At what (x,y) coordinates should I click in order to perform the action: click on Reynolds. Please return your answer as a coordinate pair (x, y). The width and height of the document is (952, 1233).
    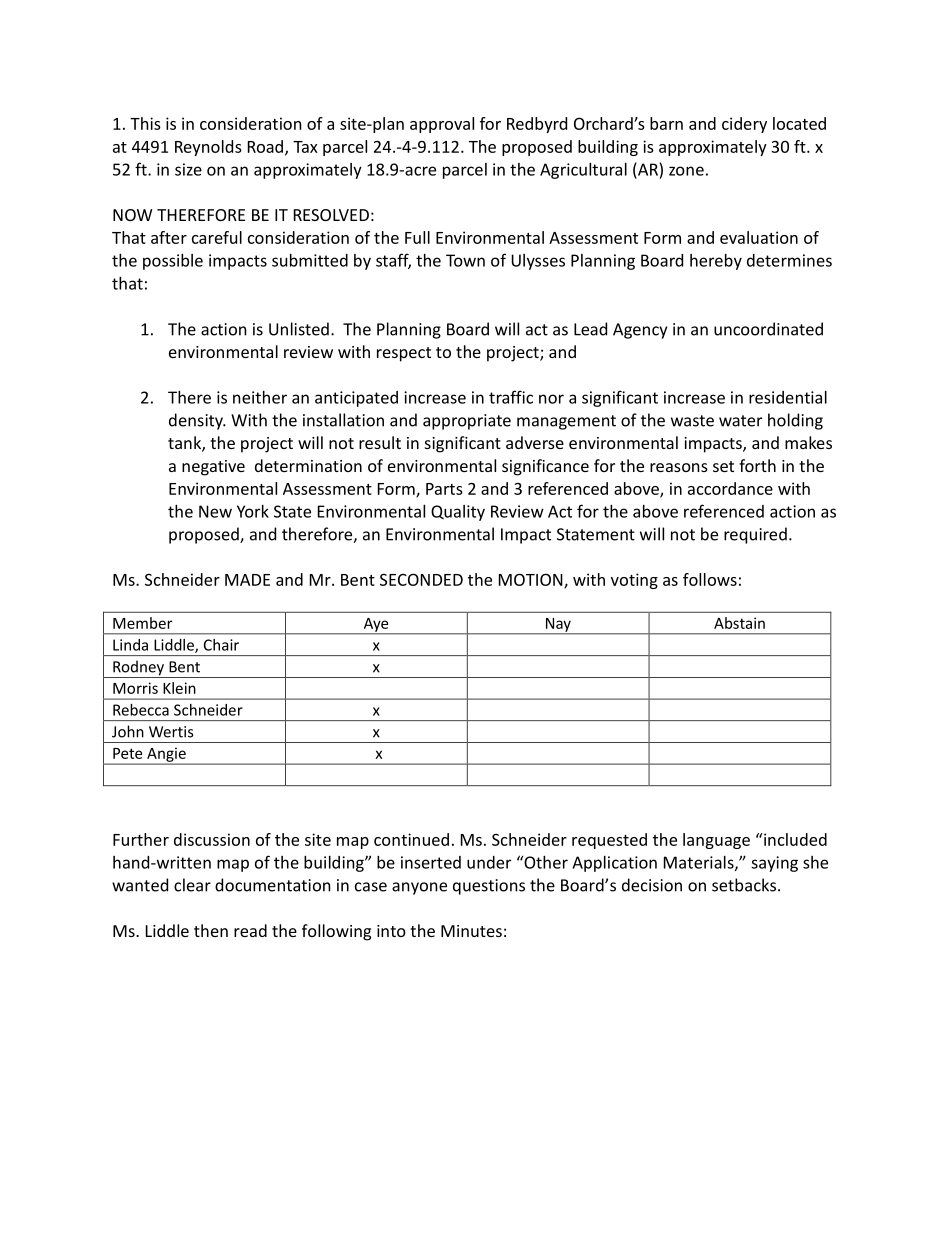
    Looking at the image, I should click on (208, 148).
